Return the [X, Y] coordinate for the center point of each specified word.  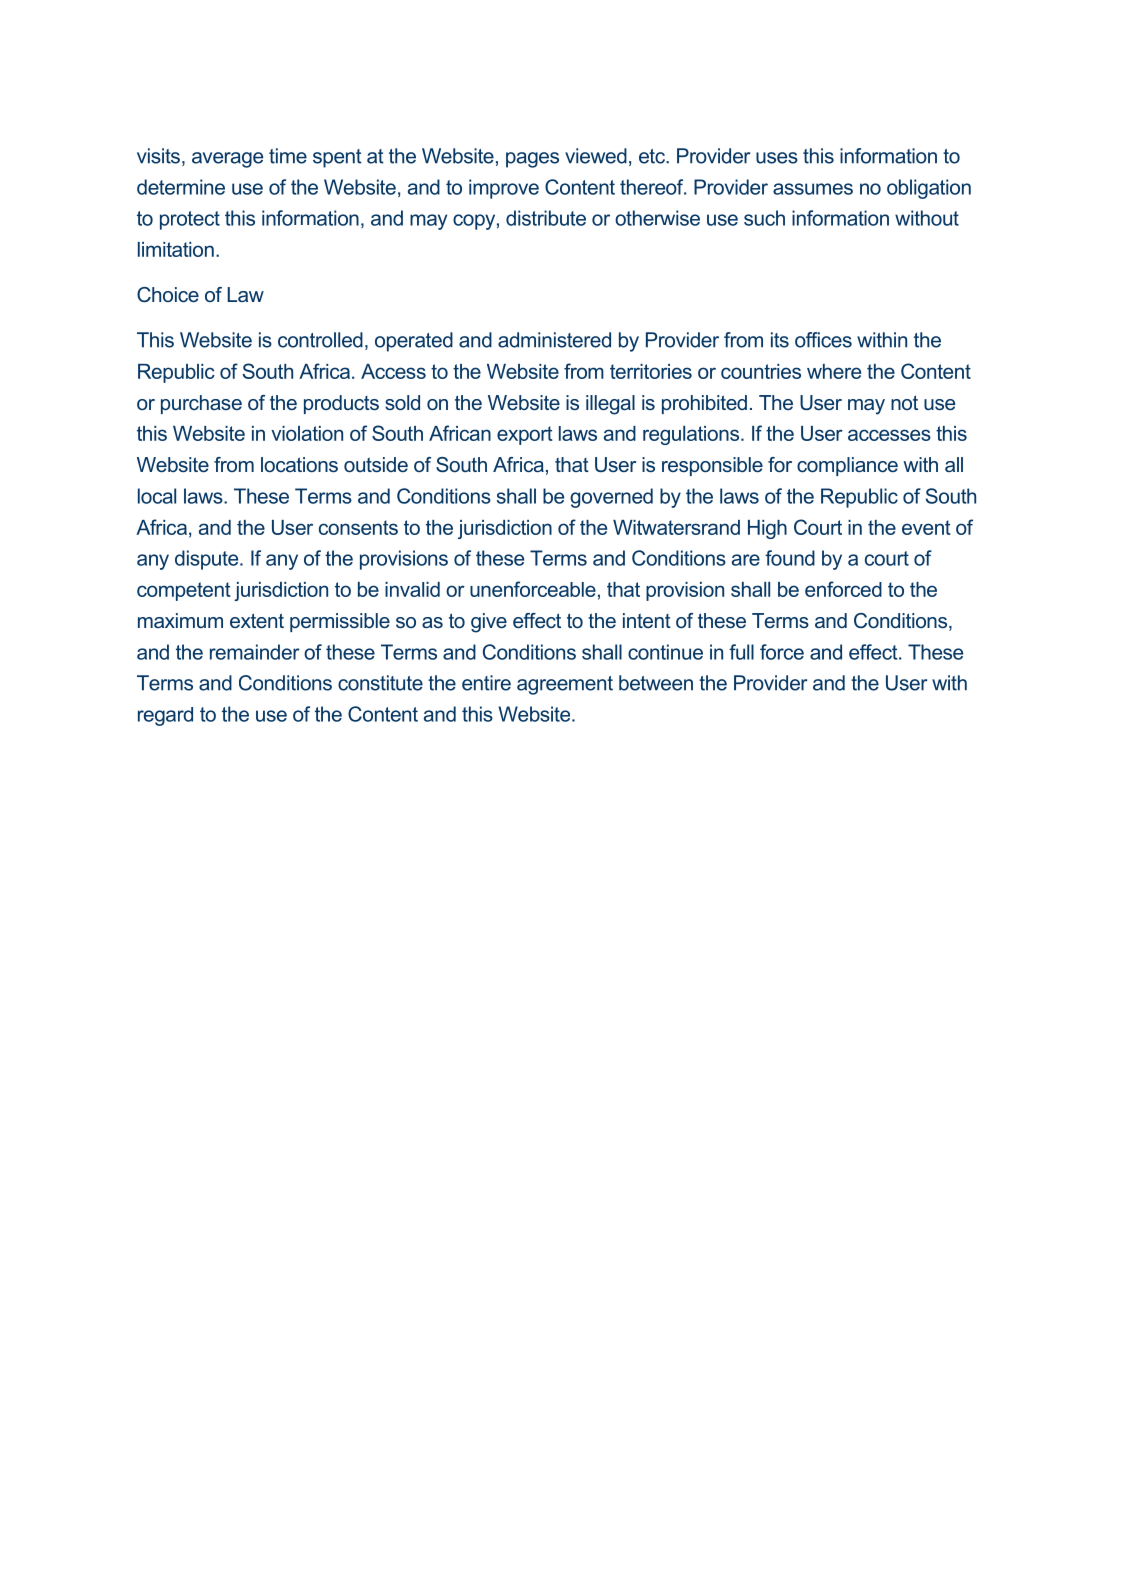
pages [532, 160]
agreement [565, 685]
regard [165, 716]
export [525, 435]
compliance [847, 466]
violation [307, 433]
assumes [813, 189]
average [227, 160]
